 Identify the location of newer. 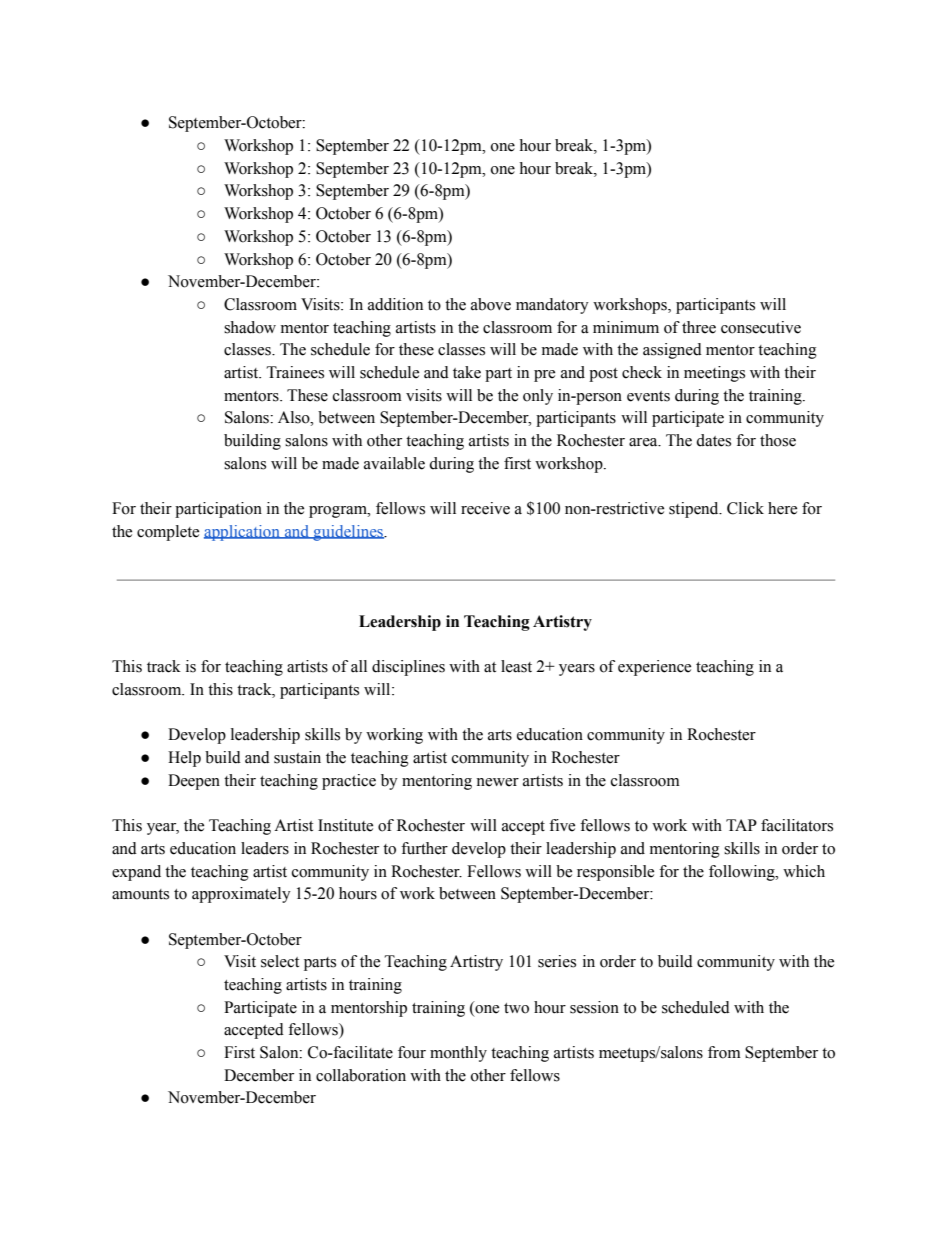
(497, 782).
